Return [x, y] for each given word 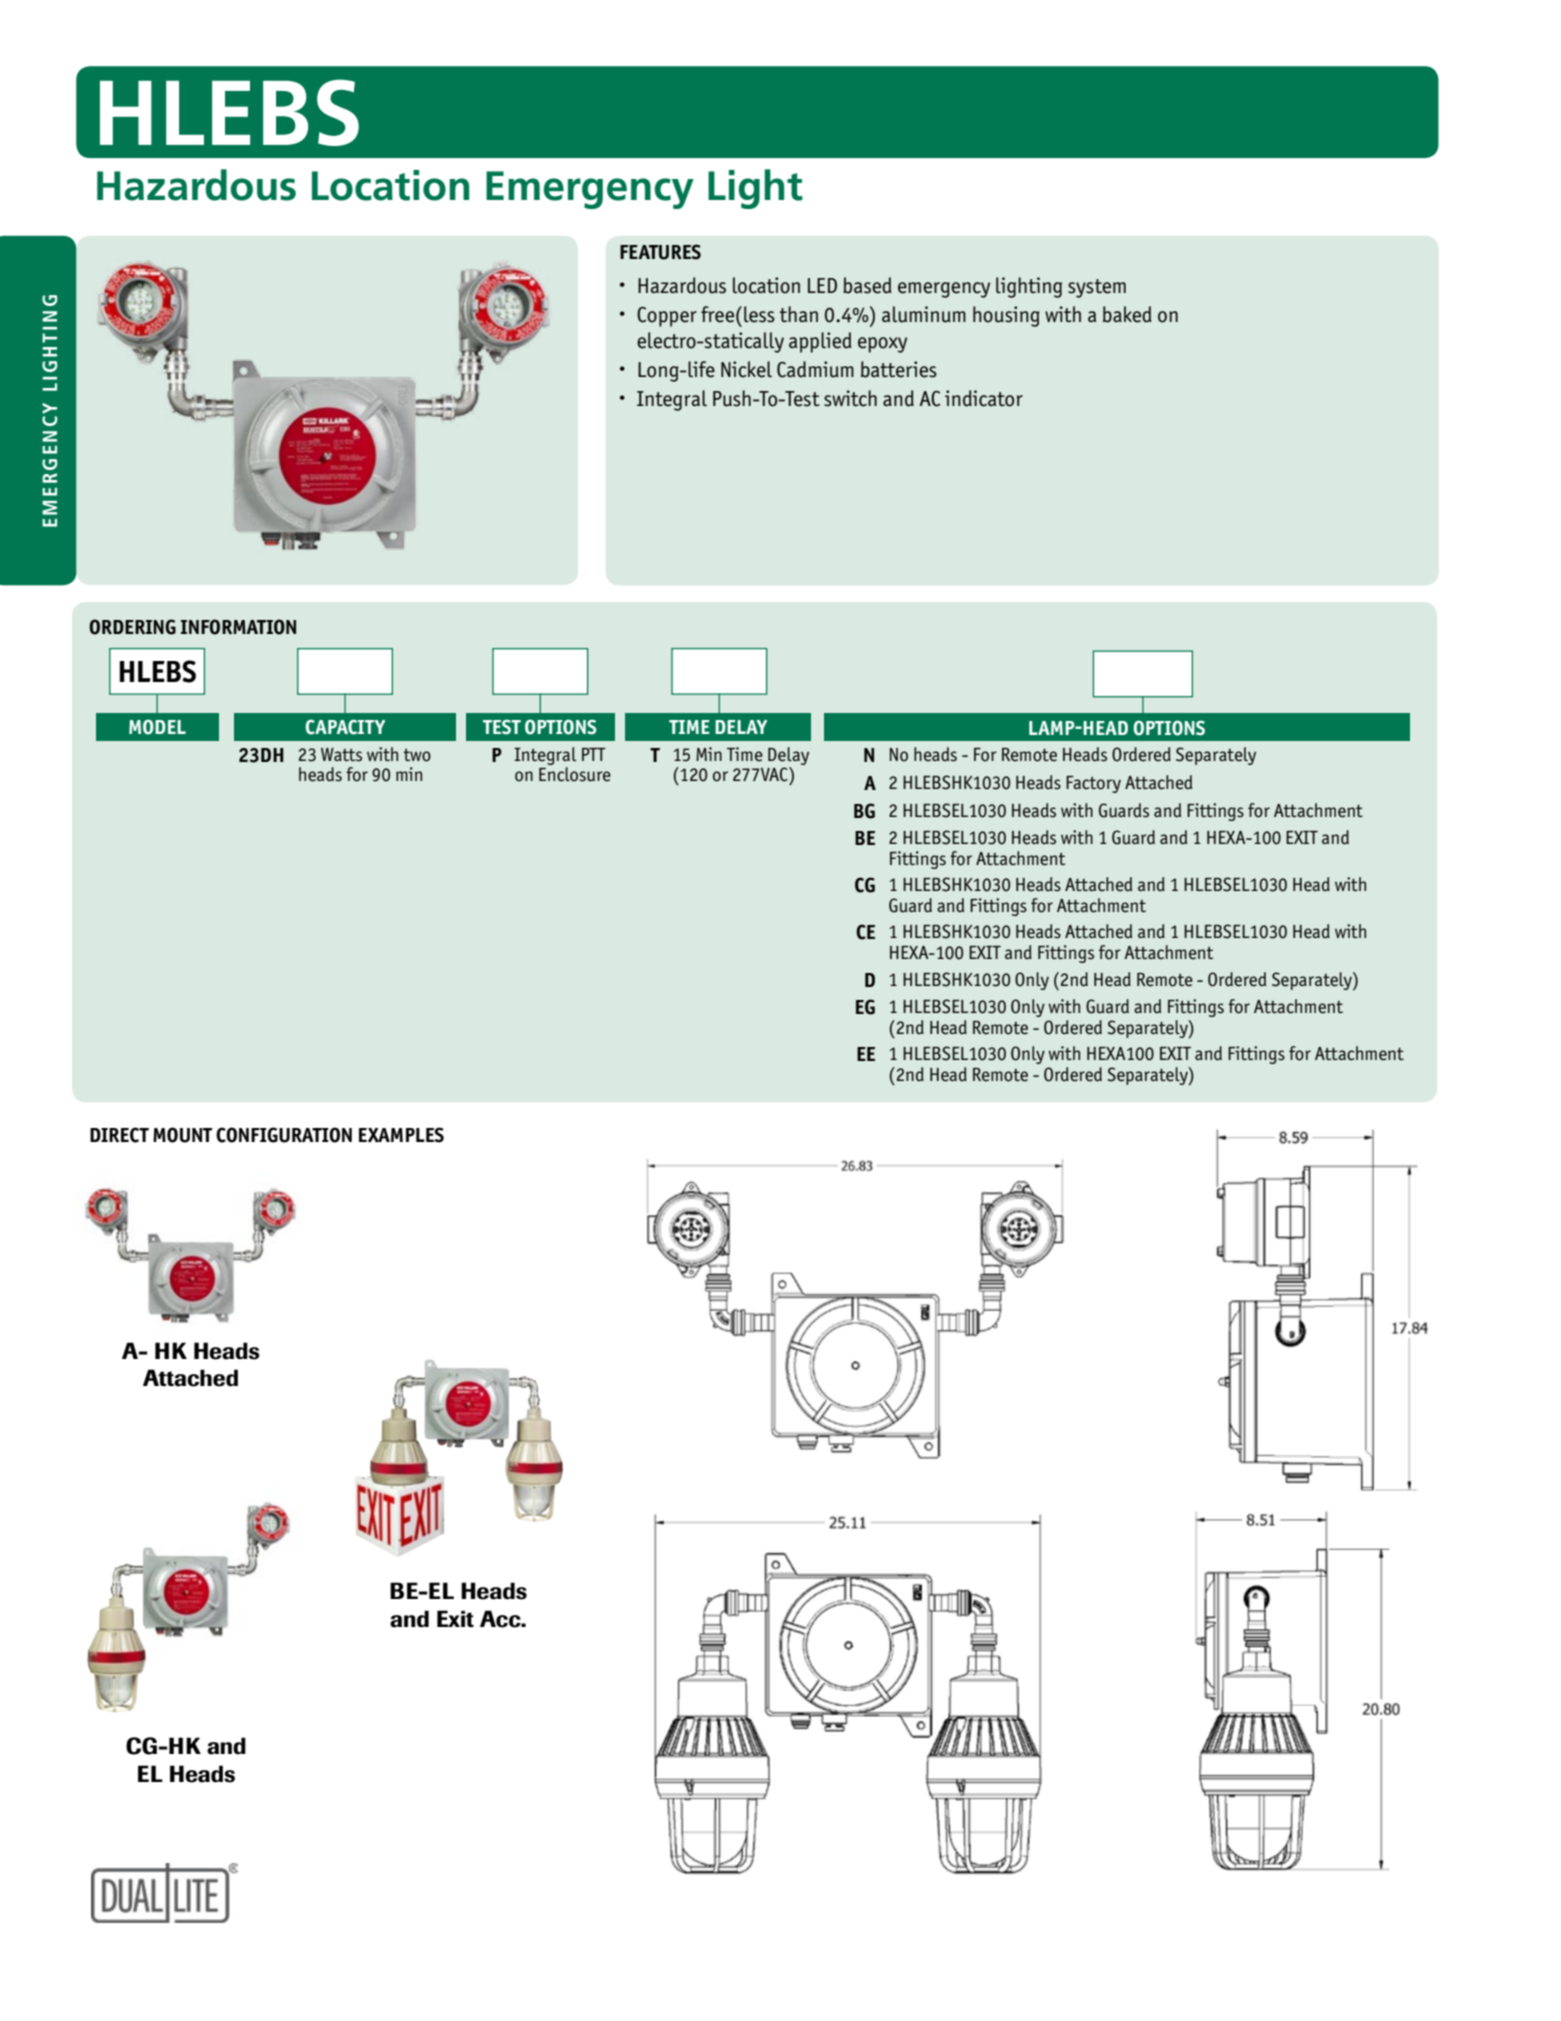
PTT [594, 754]
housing [1006, 316]
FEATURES [660, 252]
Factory [1093, 784]
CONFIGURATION [284, 1135]
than [798, 314]
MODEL [157, 727]
